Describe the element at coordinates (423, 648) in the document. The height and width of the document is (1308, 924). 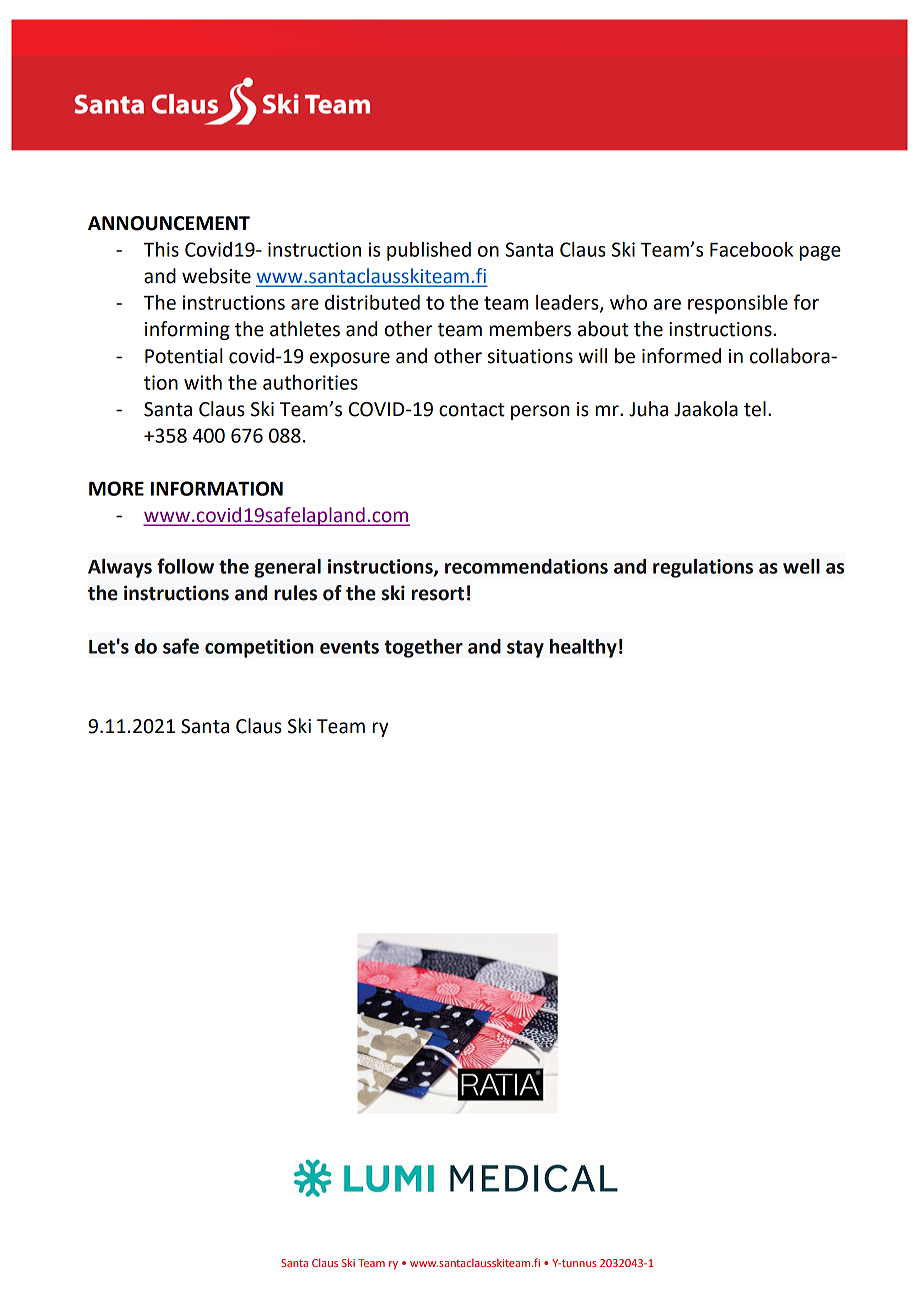
I see `together` at that location.
